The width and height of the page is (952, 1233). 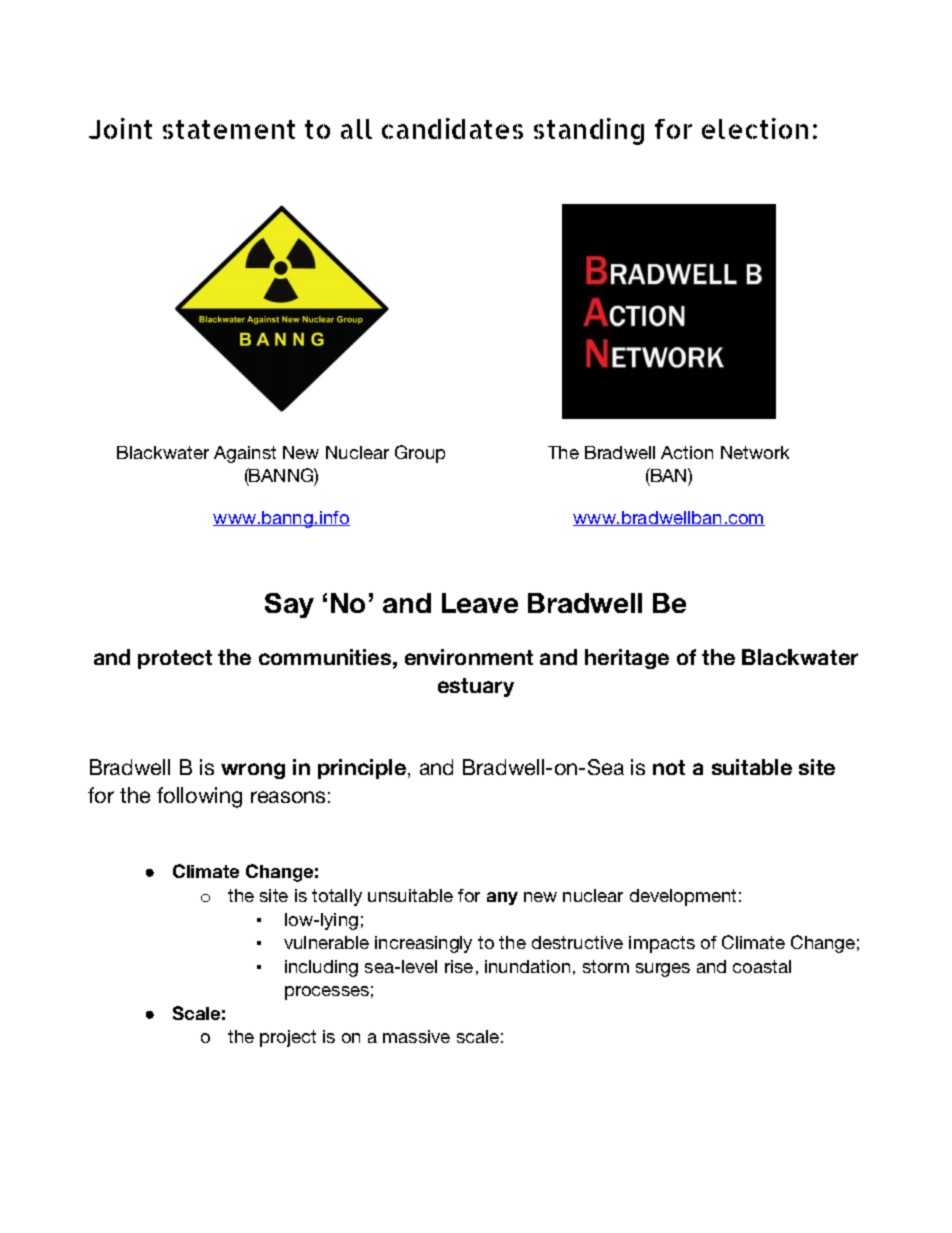 What do you see at coordinates (289, 605) in the page?
I see `Say` at bounding box center [289, 605].
